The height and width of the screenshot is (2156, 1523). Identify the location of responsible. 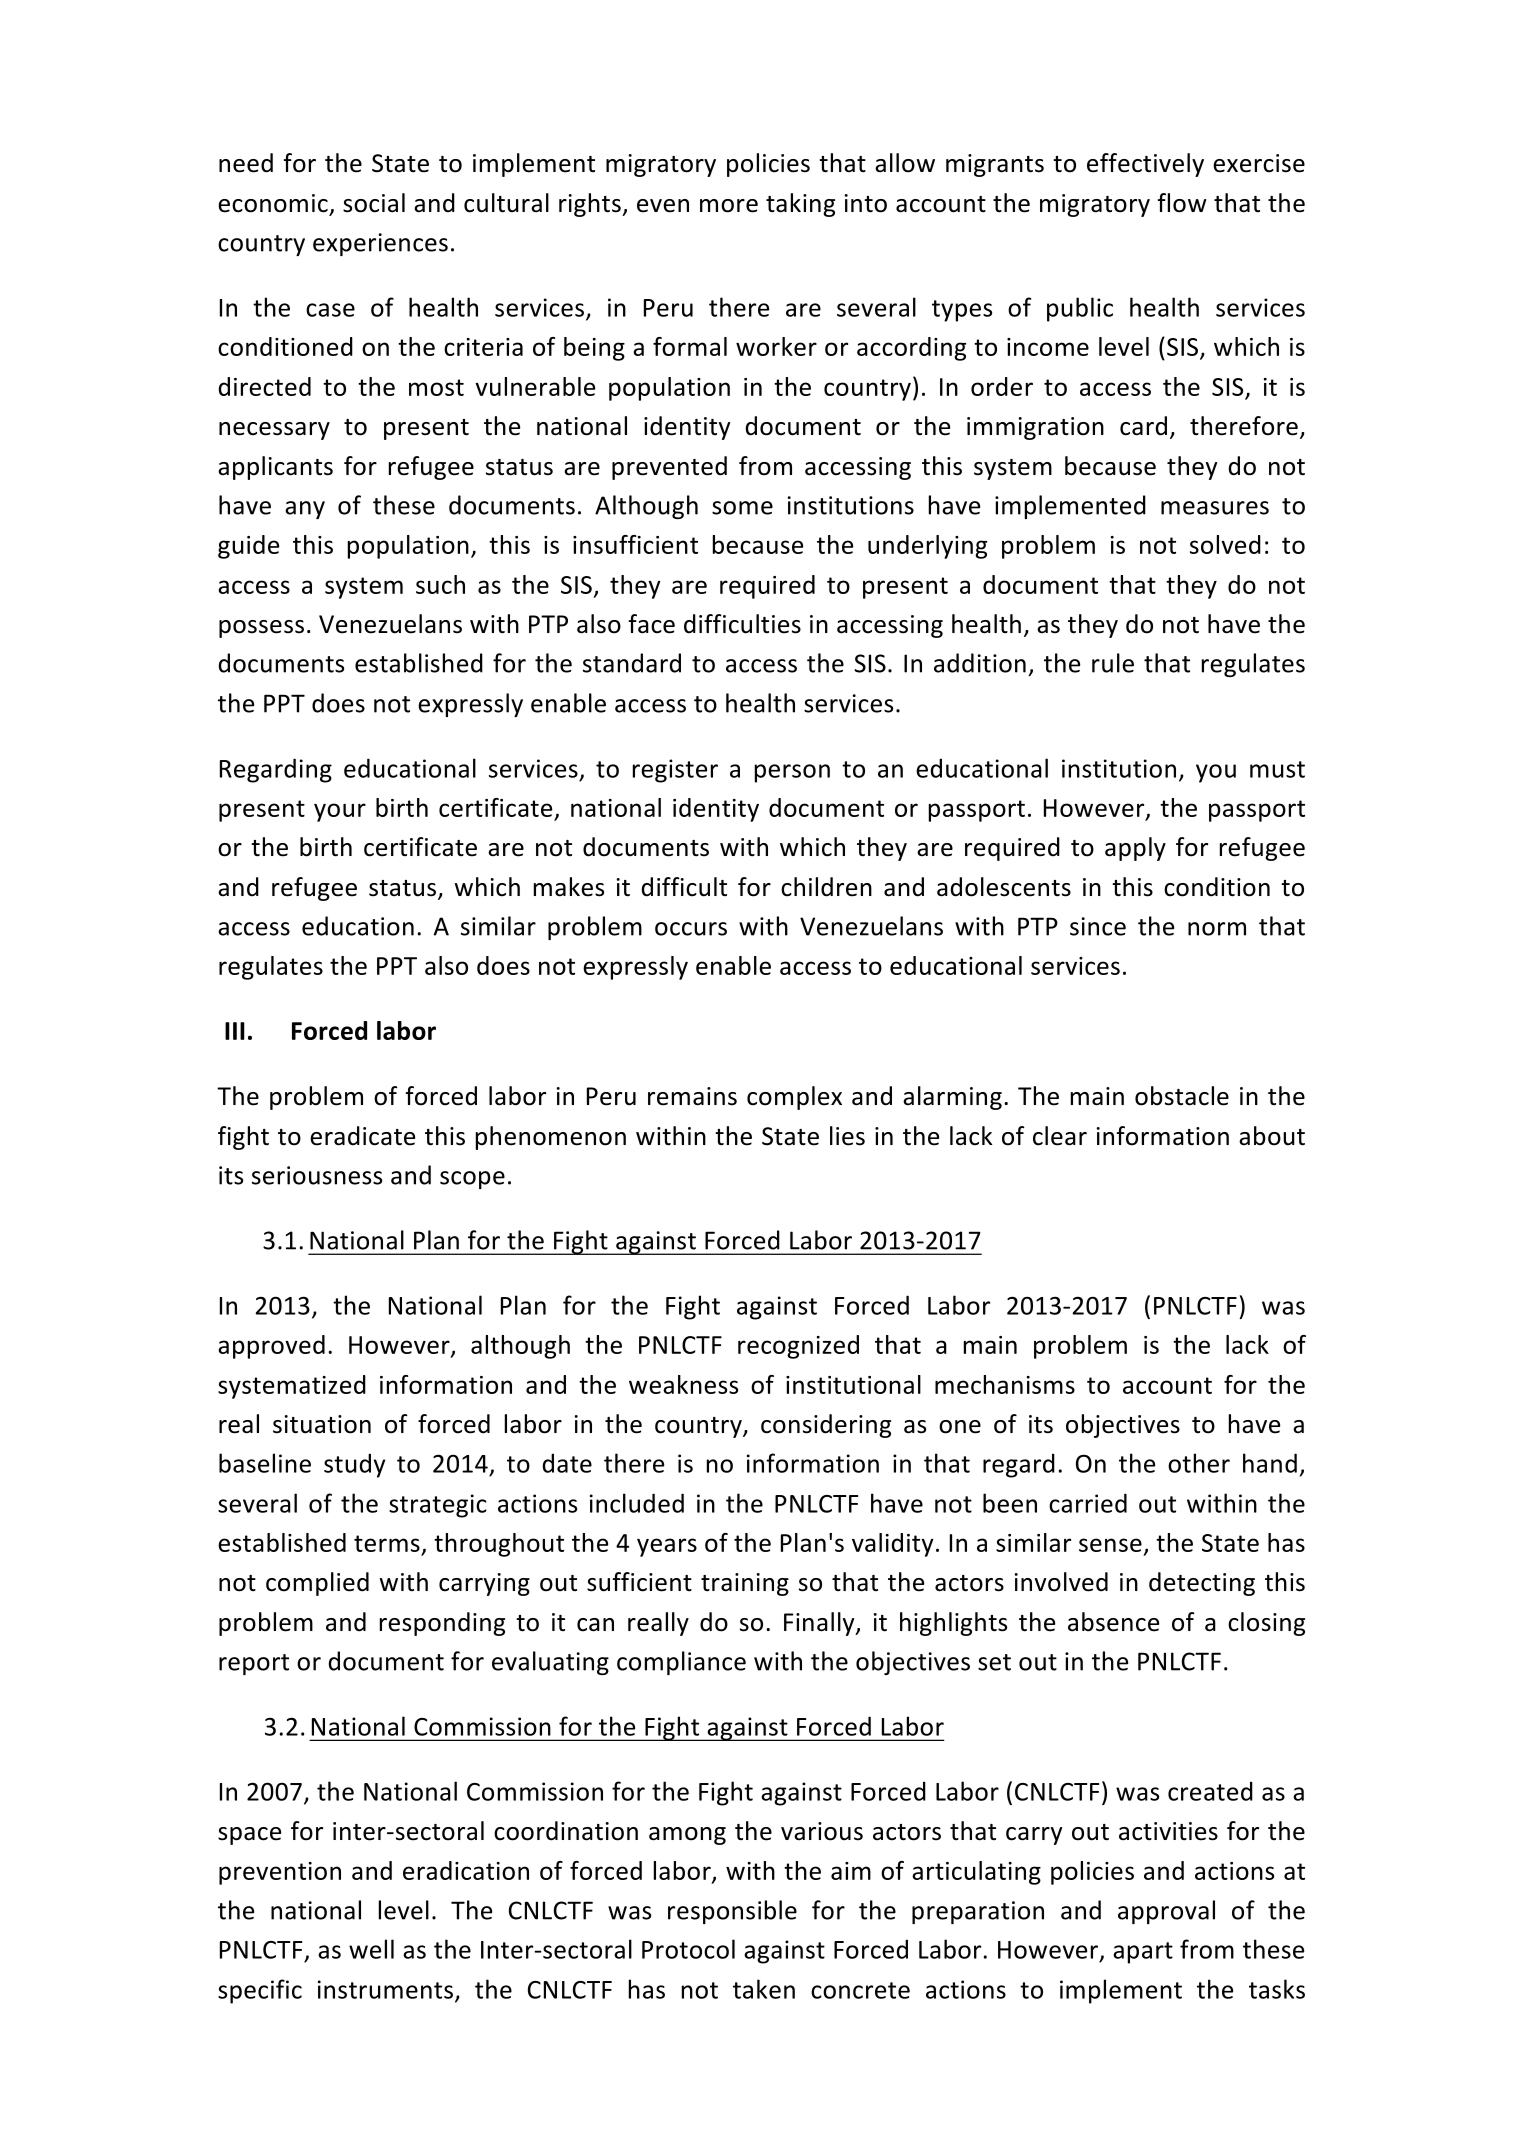
(732, 1912).
